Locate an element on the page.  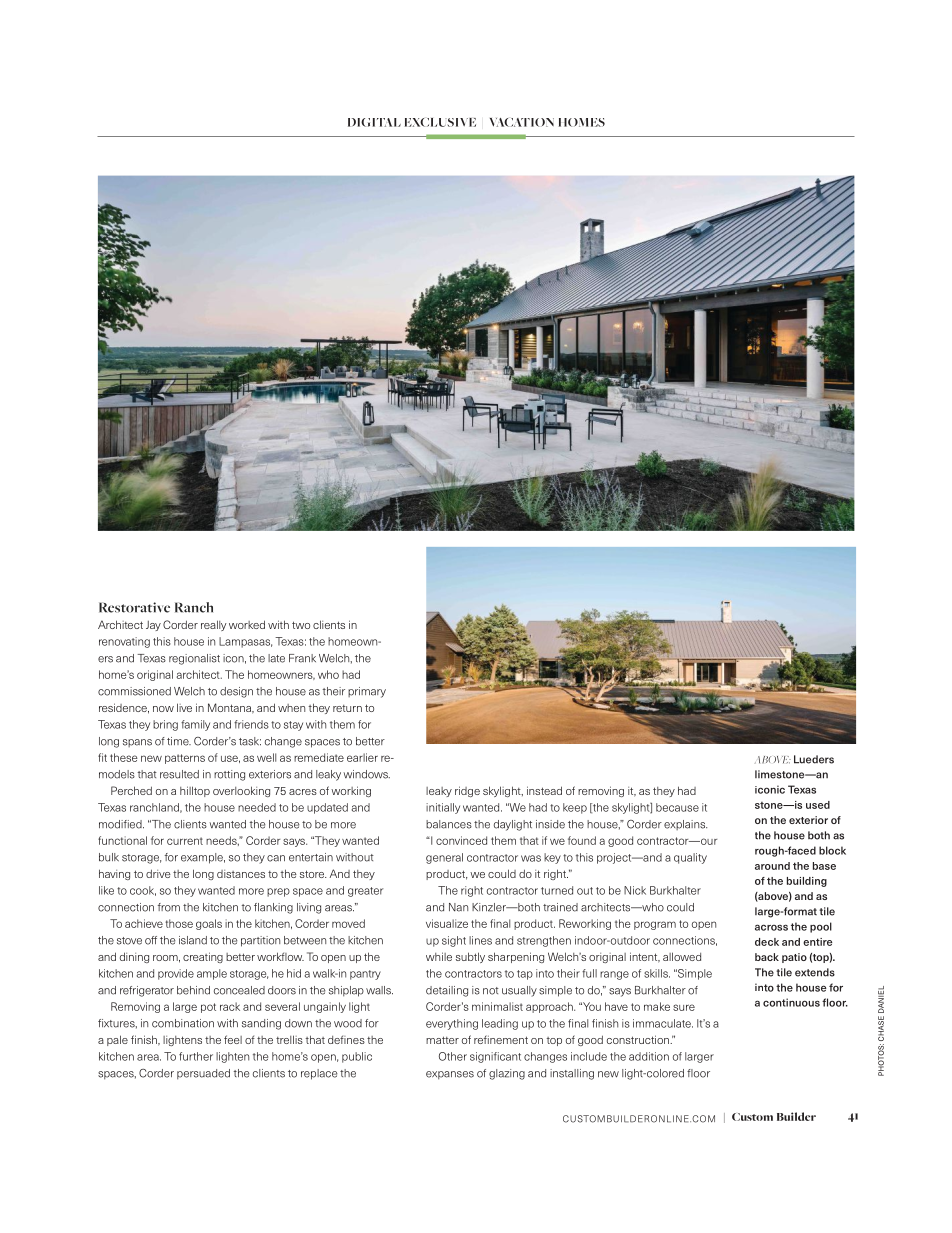
really is located at coordinates (214, 625).
